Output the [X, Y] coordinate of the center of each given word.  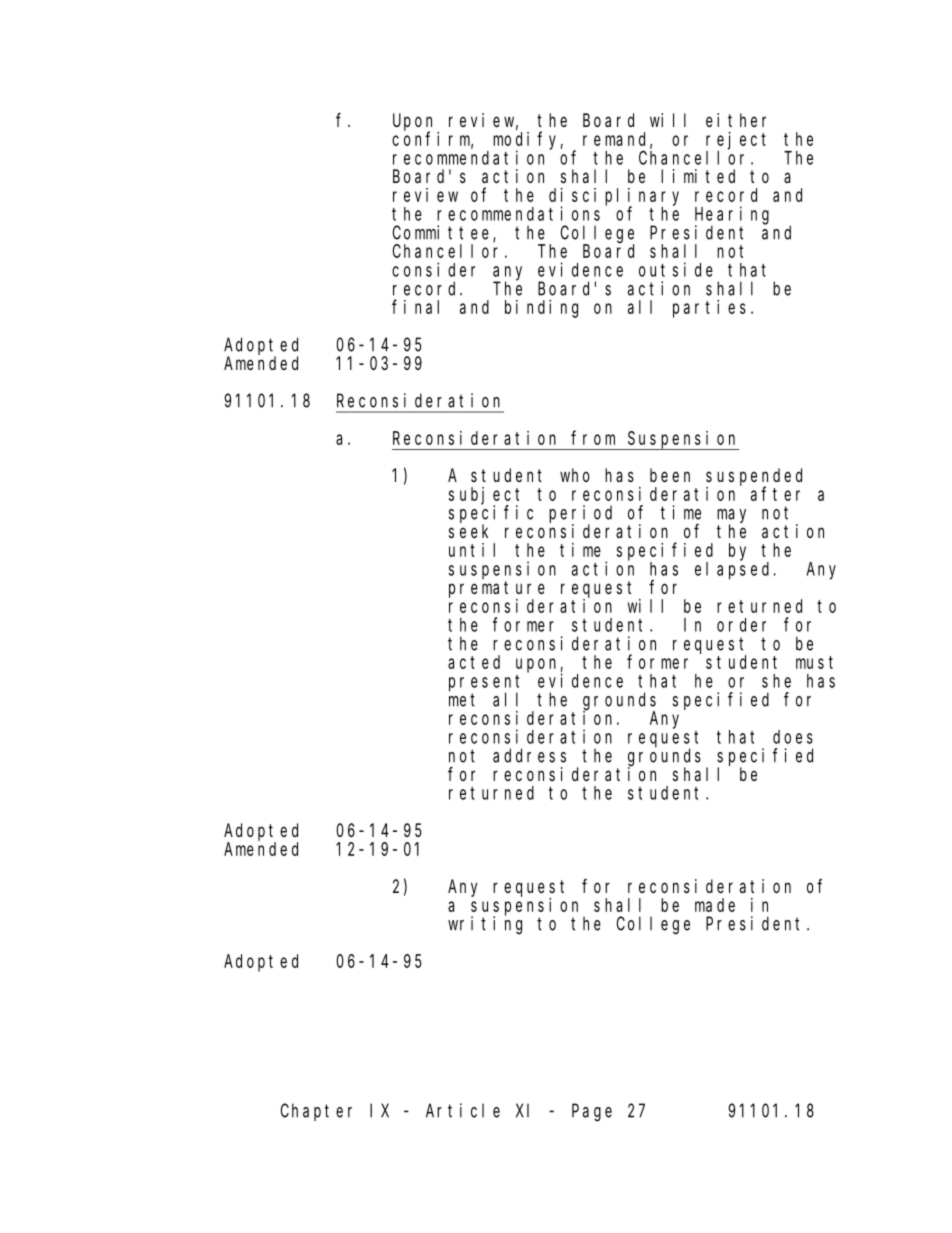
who [575, 475]
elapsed [735, 571]
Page [592, 1113]
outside [676, 269]
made [715, 905]
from [593, 437]
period [580, 515]
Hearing [732, 216]
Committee [443, 233]
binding [541, 309]
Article [463, 1110]
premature [497, 589]
